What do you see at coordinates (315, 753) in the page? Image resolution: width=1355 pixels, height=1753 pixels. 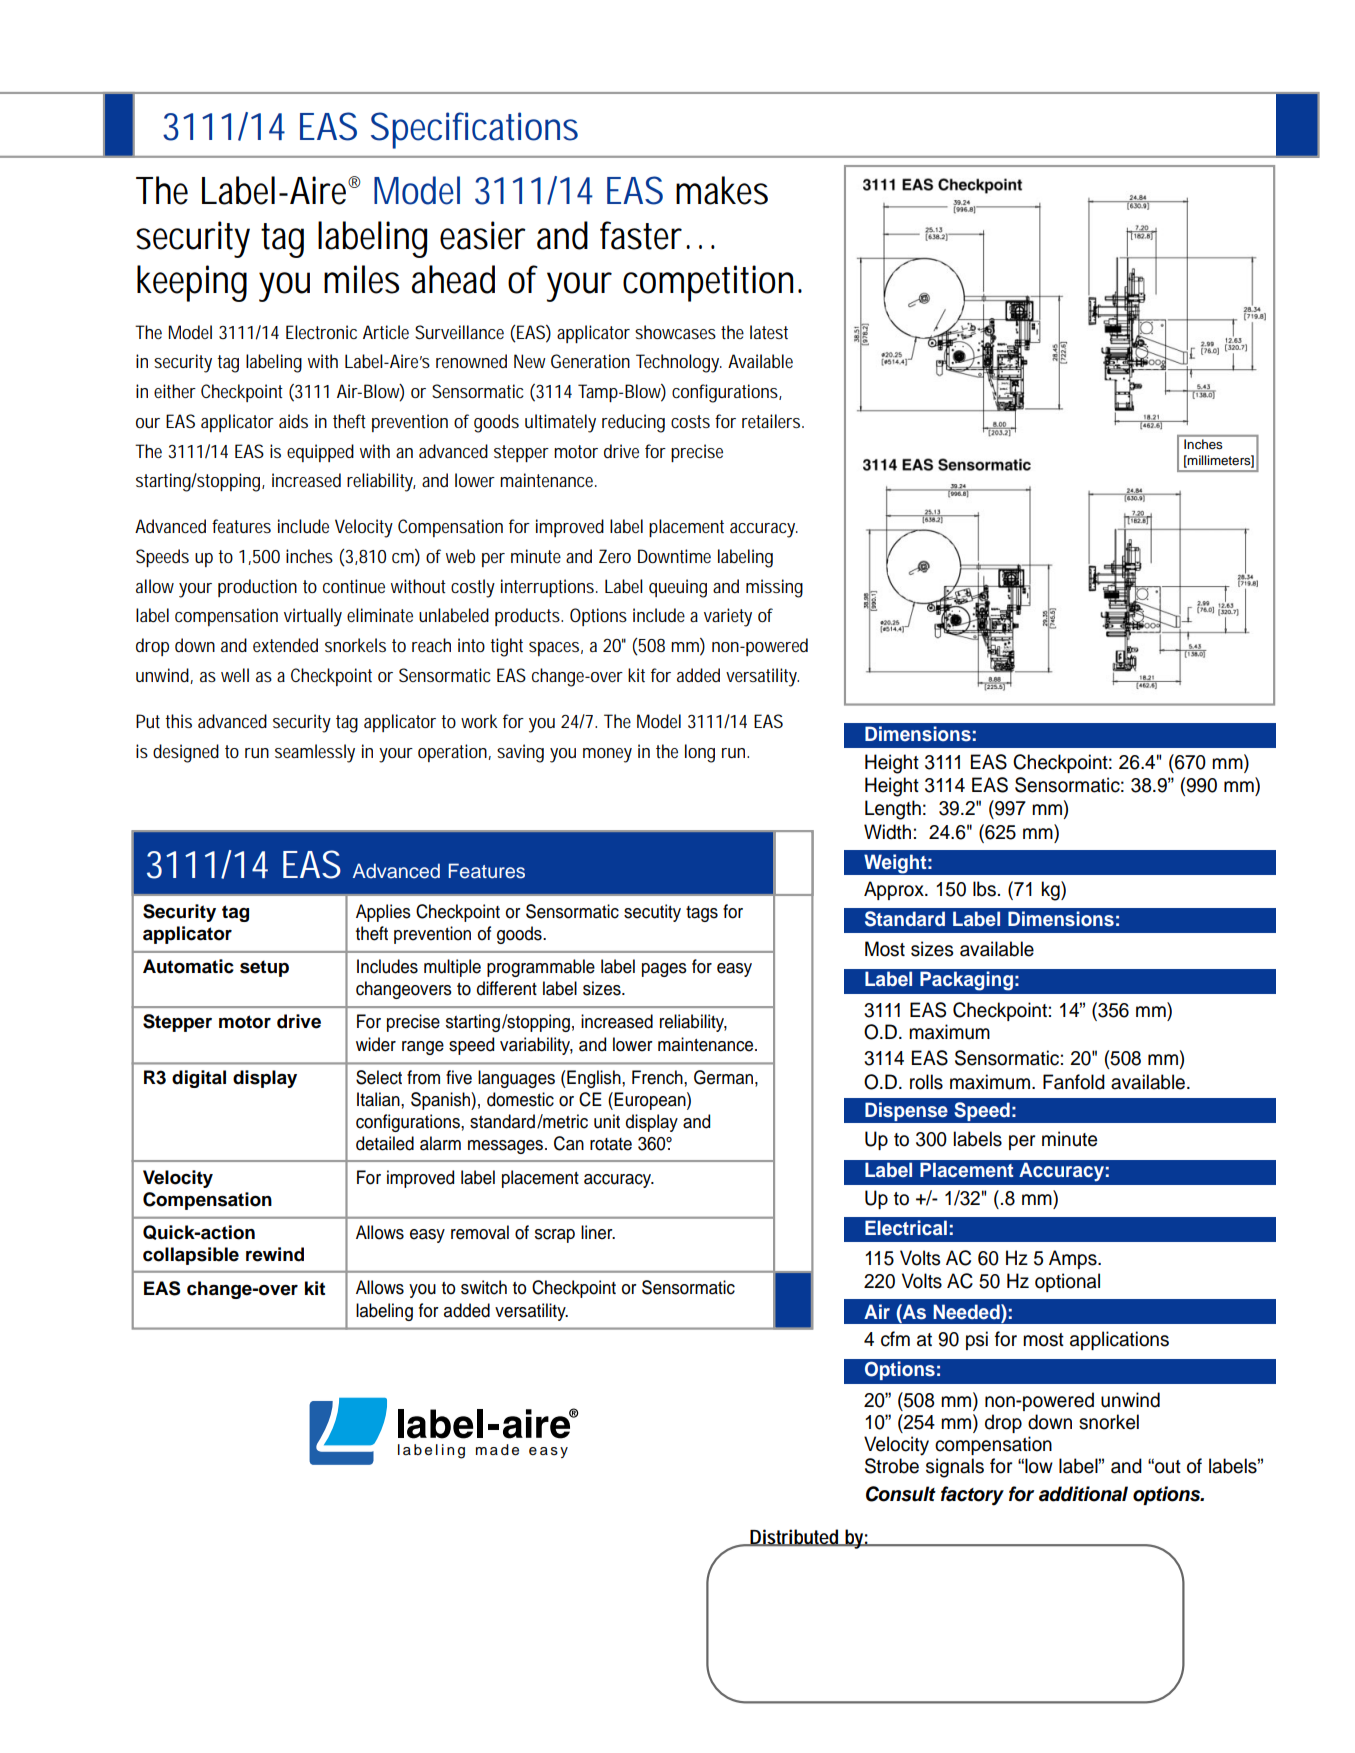 I see `seamlessly` at bounding box center [315, 753].
